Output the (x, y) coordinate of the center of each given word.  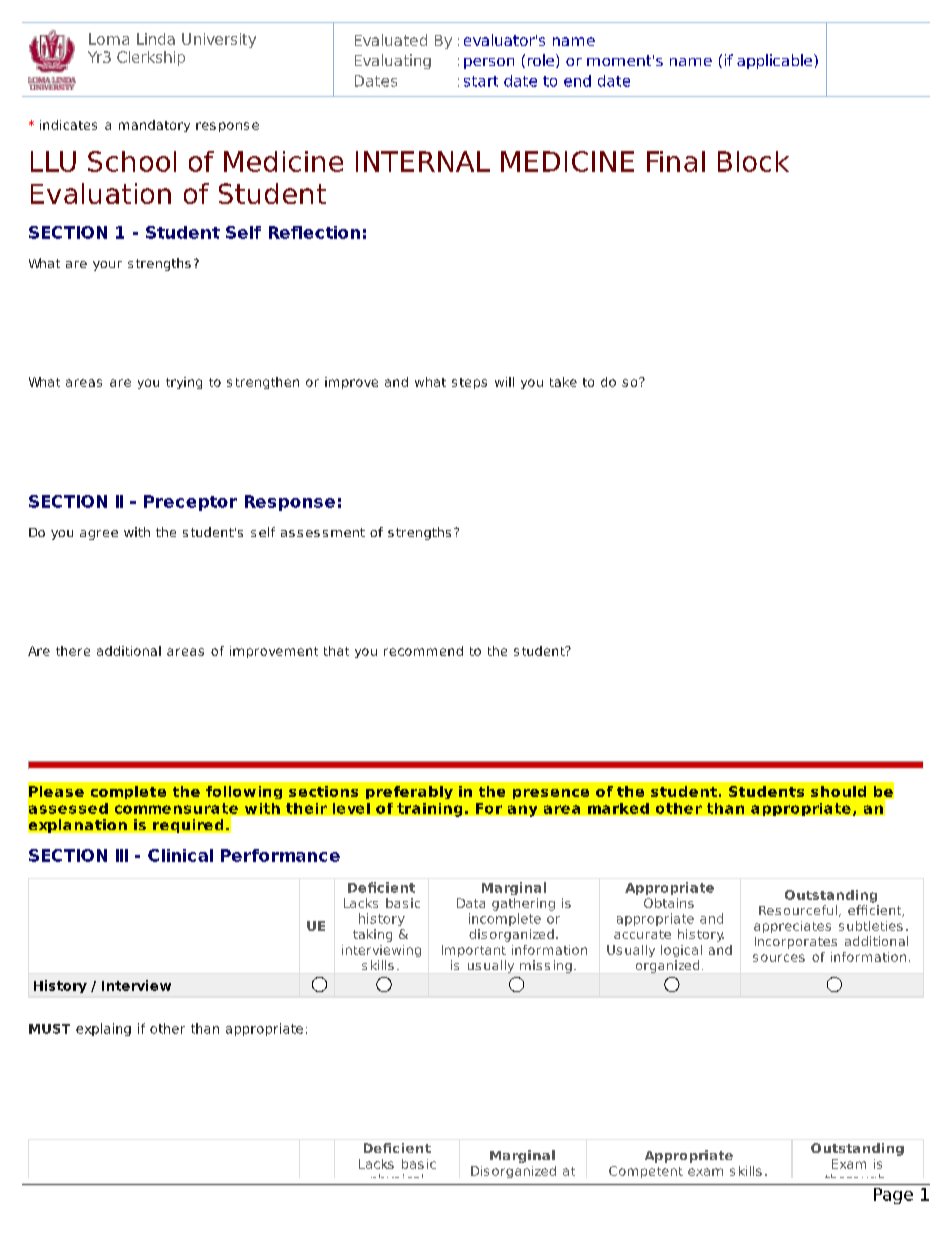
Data (471, 903)
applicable (776, 61)
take (563, 382)
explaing (103, 1029)
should (838, 791)
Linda (156, 39)
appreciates (792, 927)
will (504, 382)
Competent (646, 1172)
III (122, 855)
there (73, 651)
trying (184, 383)
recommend (423, 651)
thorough (855, 1181)
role (542, 61)
